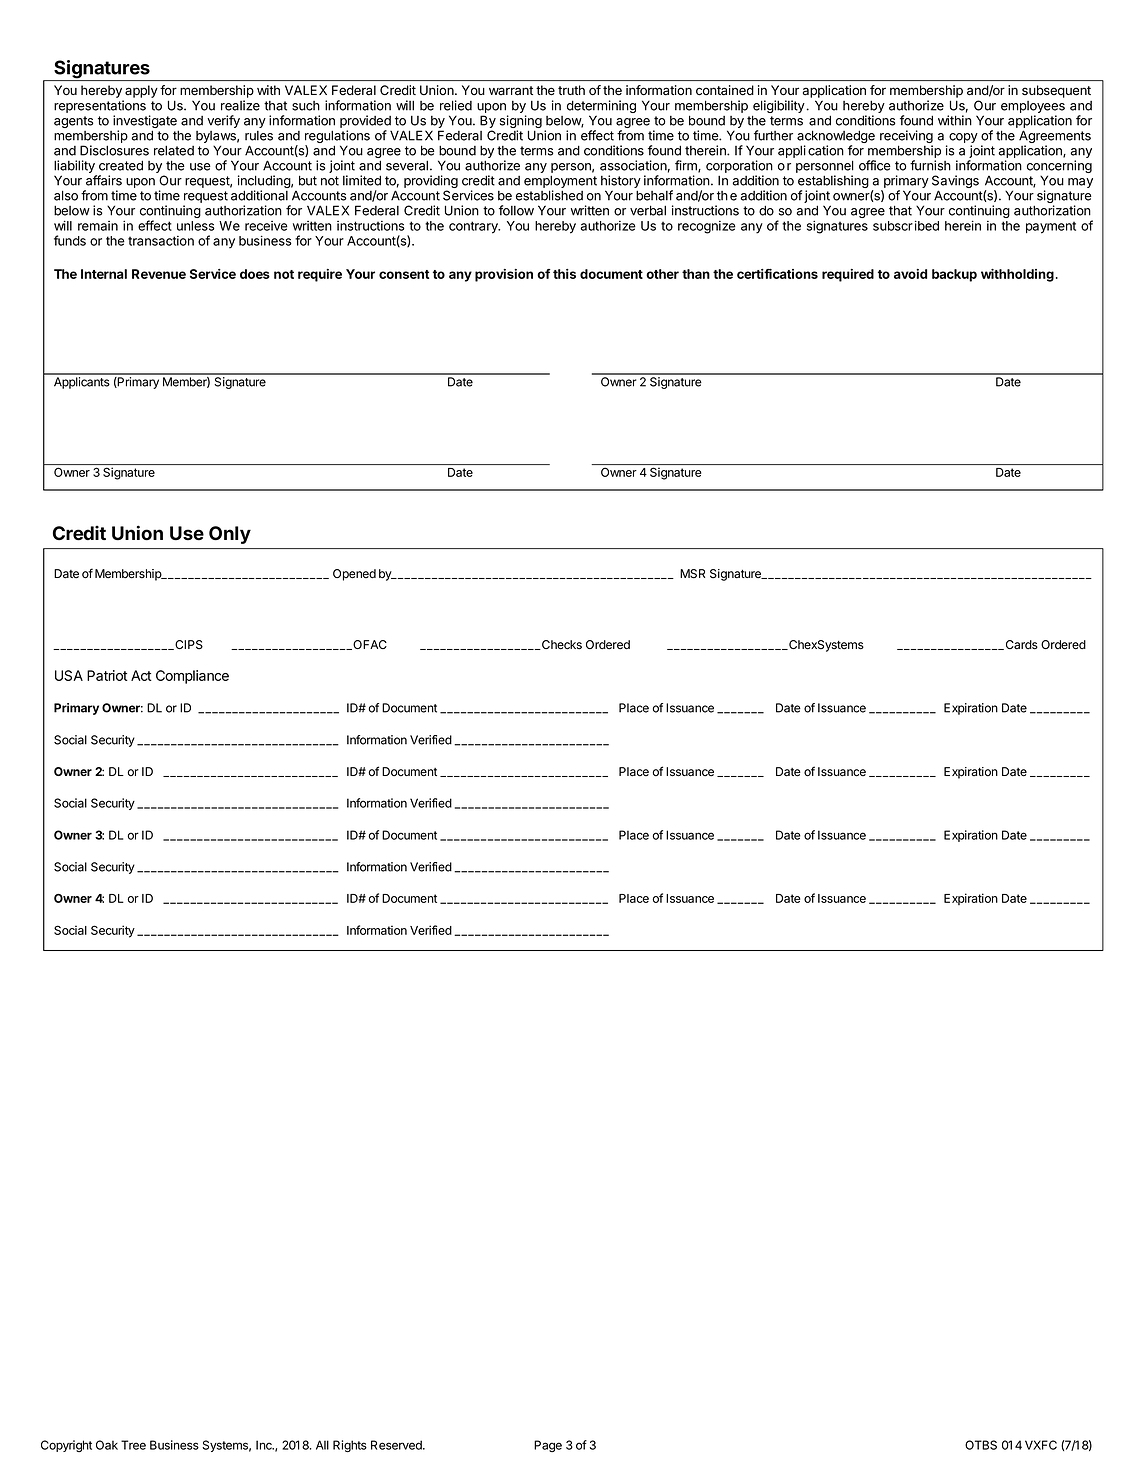 The width and height of the image is (1143, 1479). I want to click on determining, so click(601, 108).
